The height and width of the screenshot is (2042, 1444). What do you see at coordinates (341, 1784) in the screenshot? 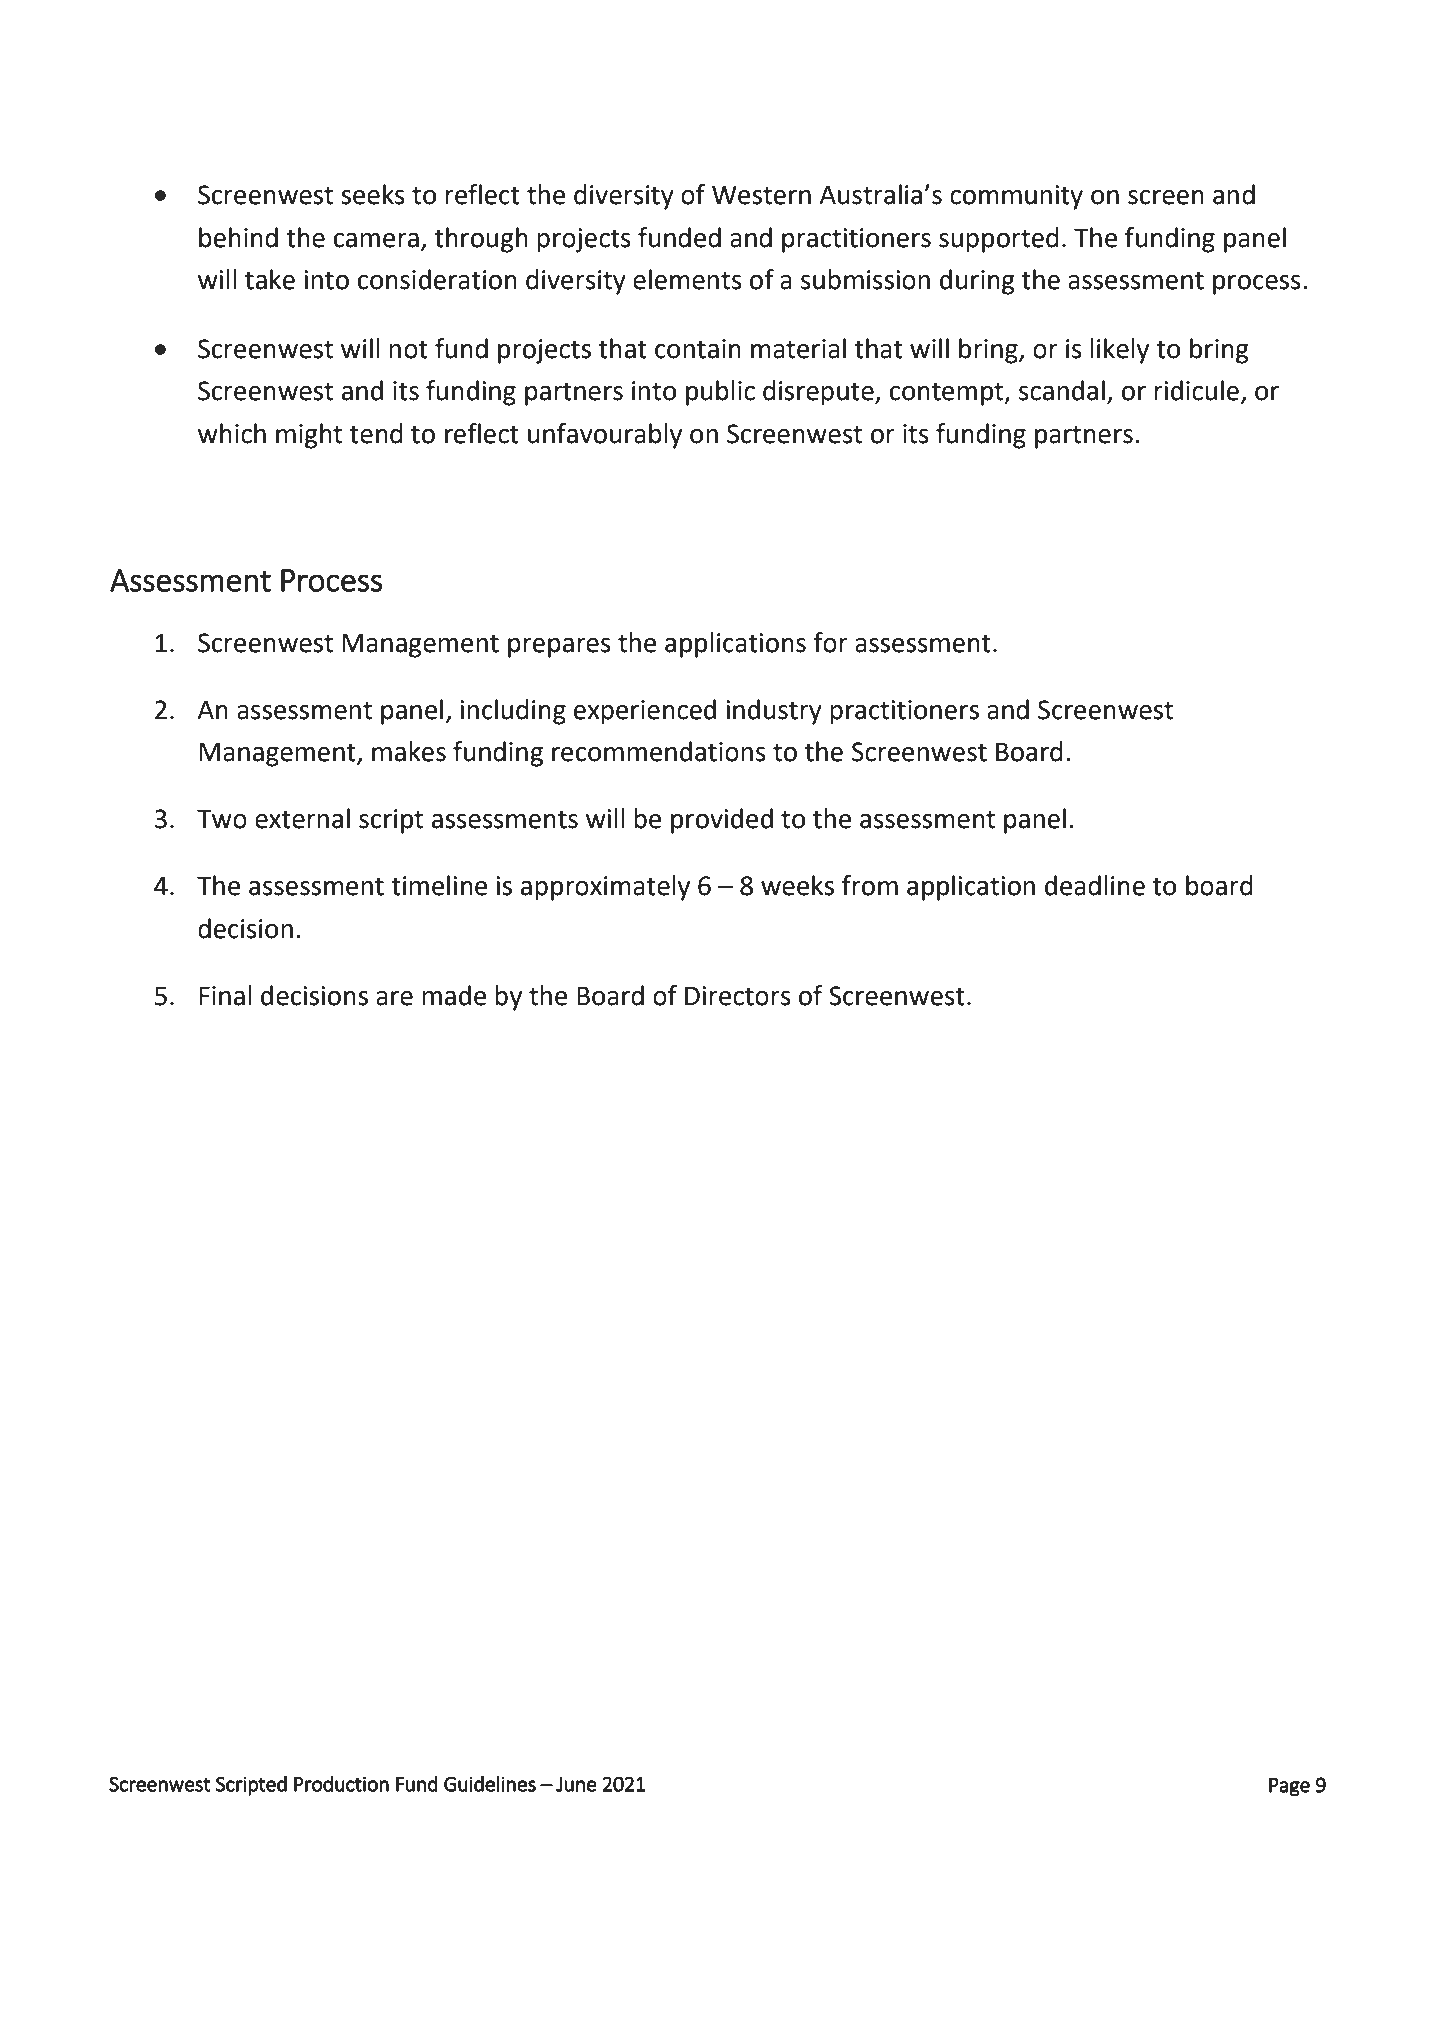
I see `Production` at bounding box center [341, 1784].
